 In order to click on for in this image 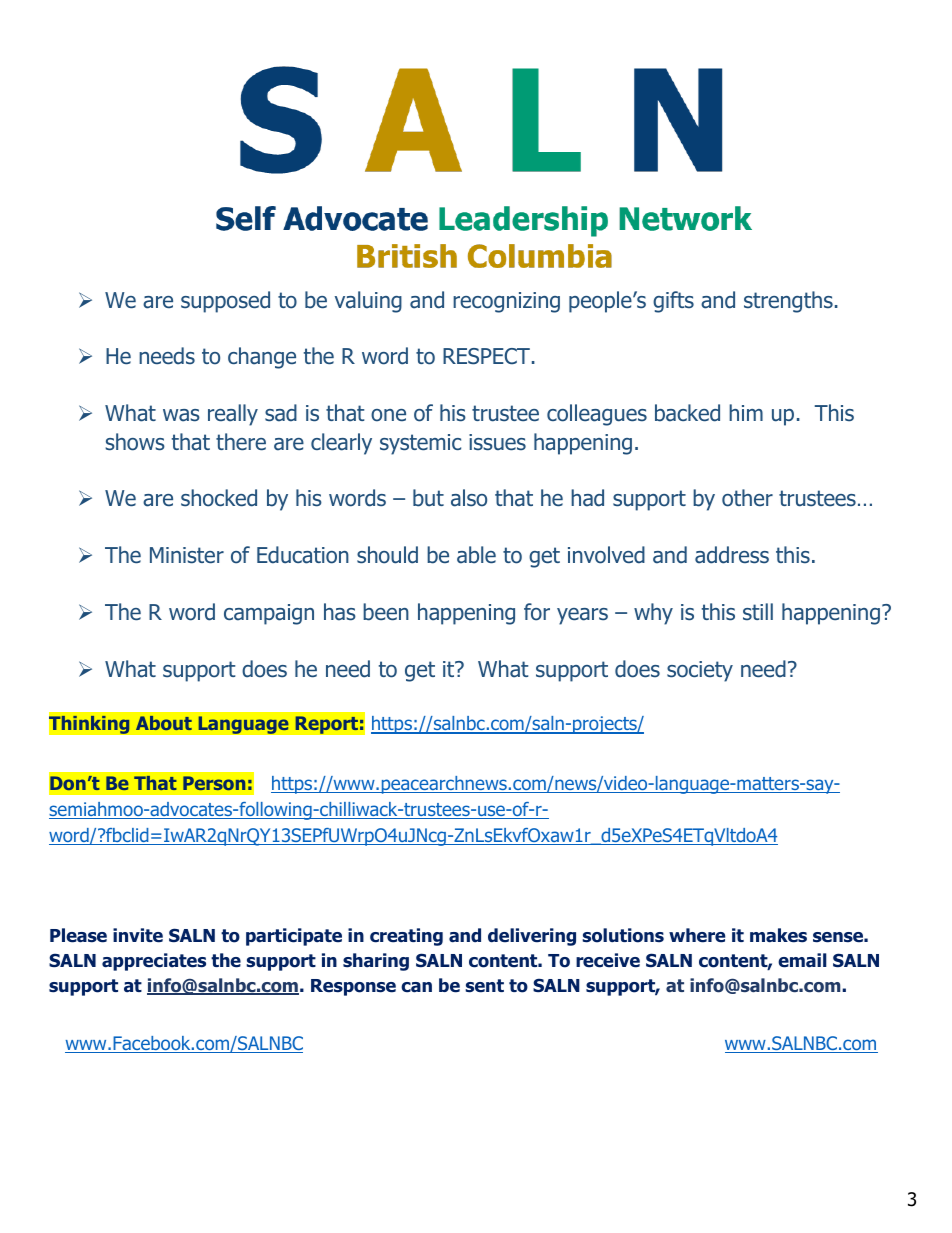, I will do `click(537, 612)`.
